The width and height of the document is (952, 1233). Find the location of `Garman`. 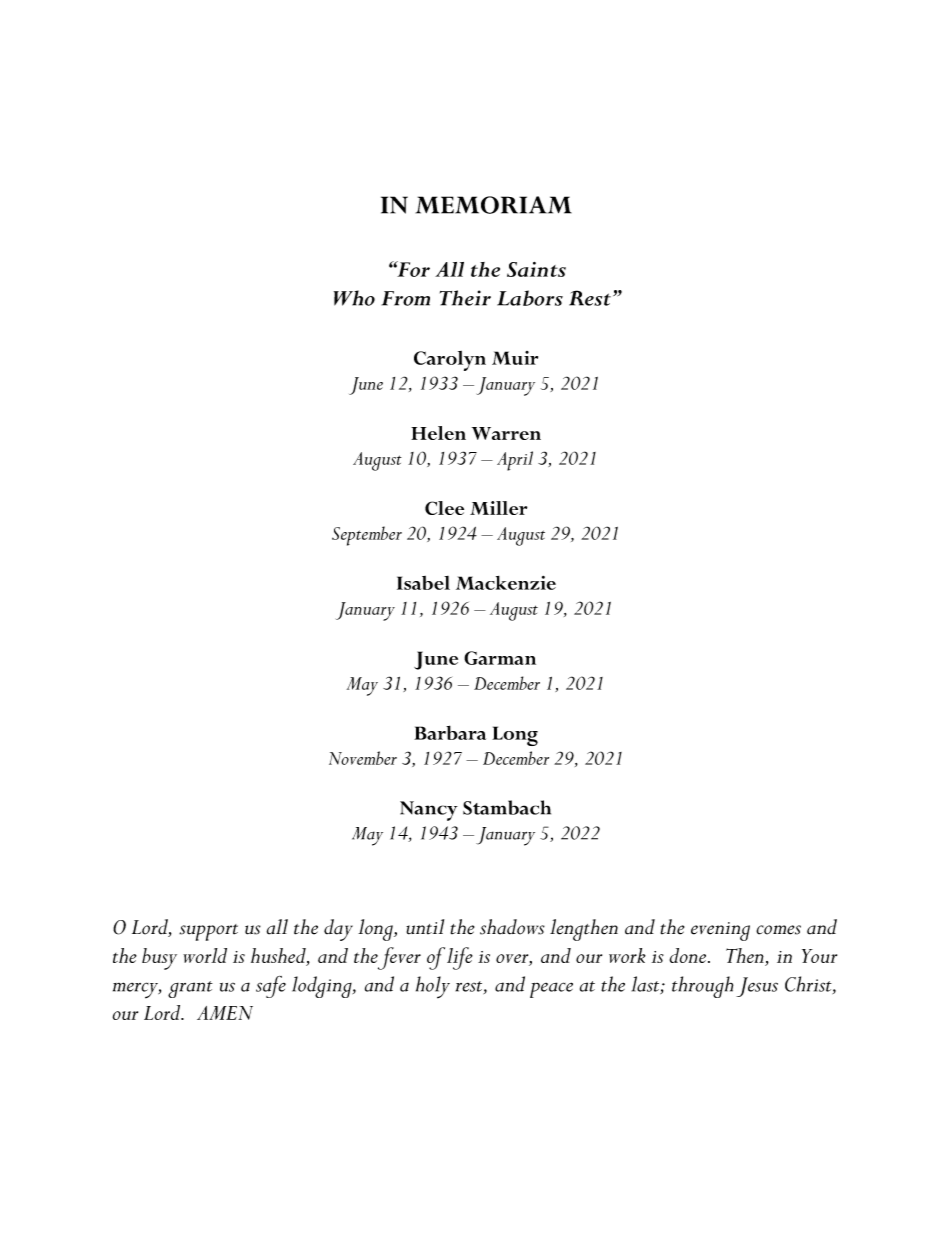

Garman is located at coordinates (500, 658).
